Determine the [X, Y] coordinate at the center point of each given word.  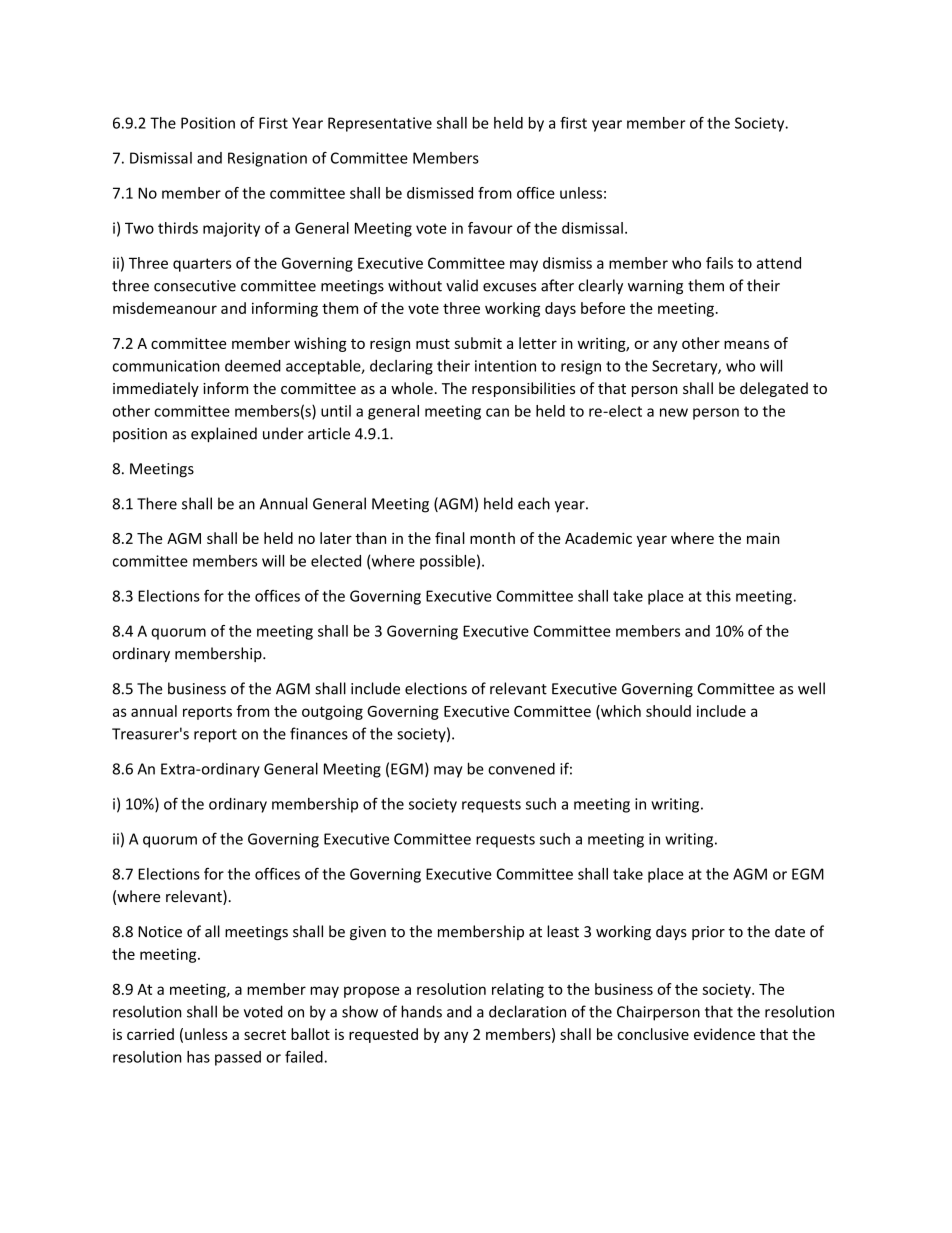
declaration [527, 1011]
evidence [724, 1034]
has [198, 1057]
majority [231, 229]
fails [719, 263]
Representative [380, 124]
